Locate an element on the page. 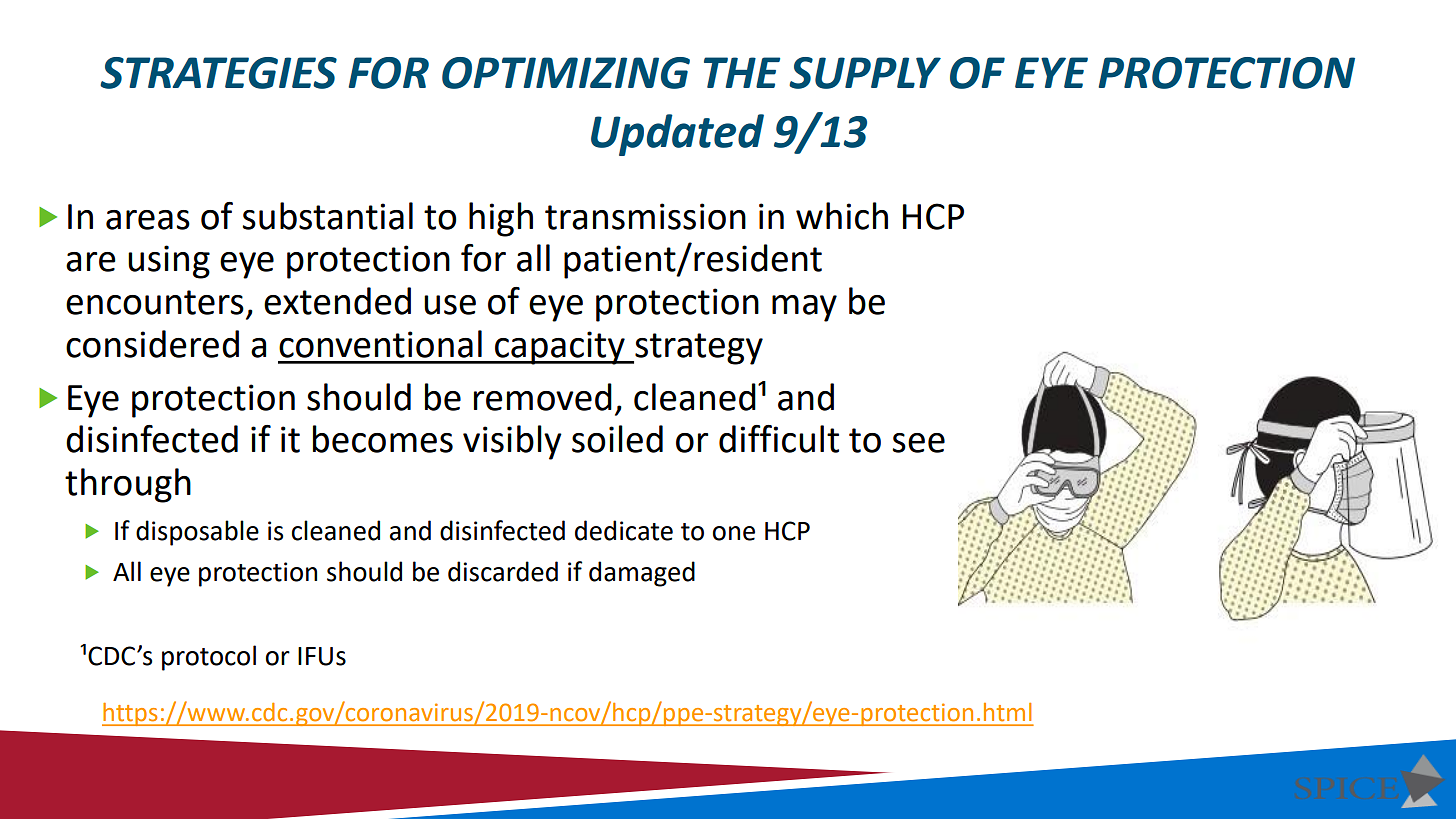 Image resolution: width=1456 pixels, height=819 pixels. protocol is located at coordinates (209, 658).
